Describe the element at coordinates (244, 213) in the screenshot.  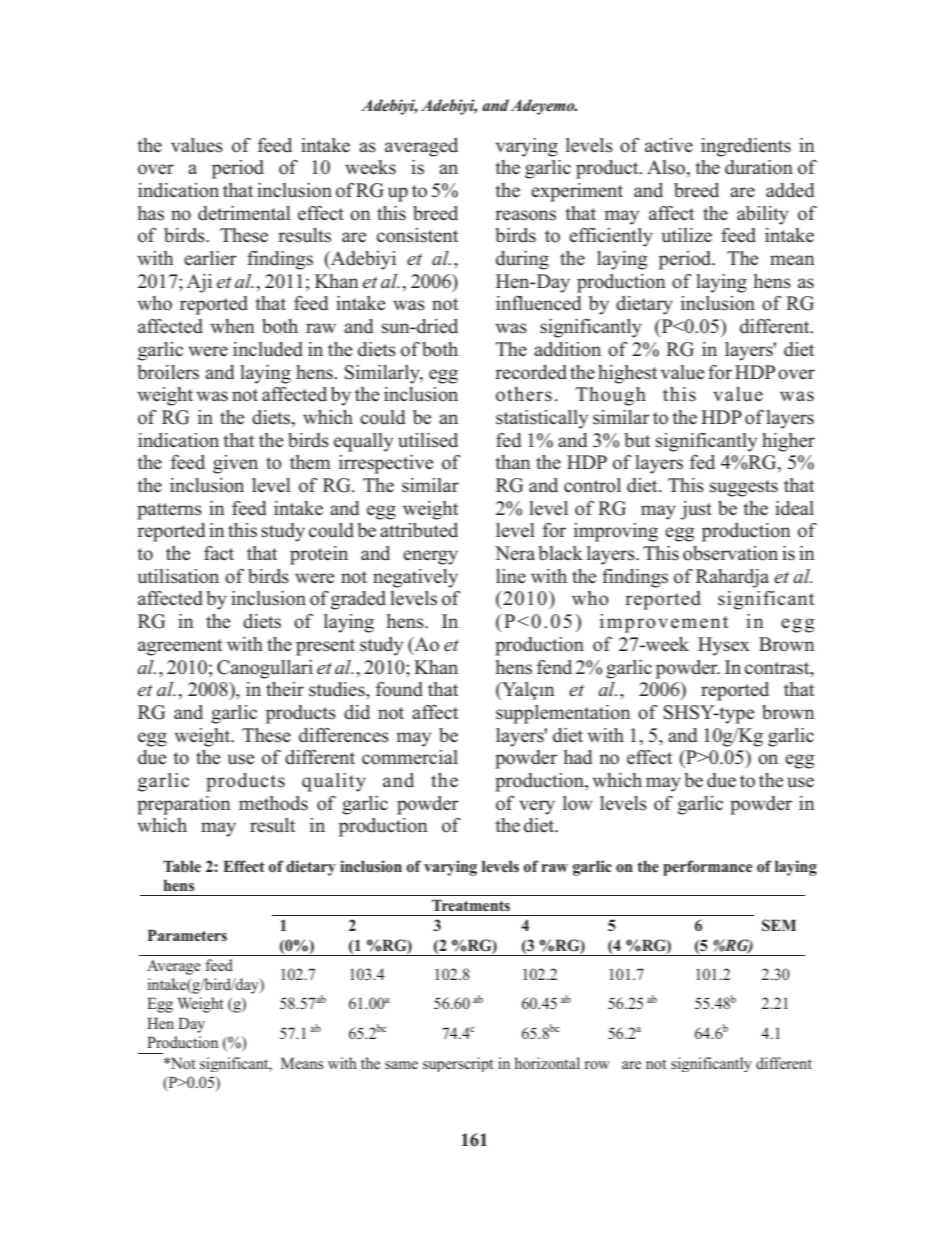
I see `detrimental` at that location.
